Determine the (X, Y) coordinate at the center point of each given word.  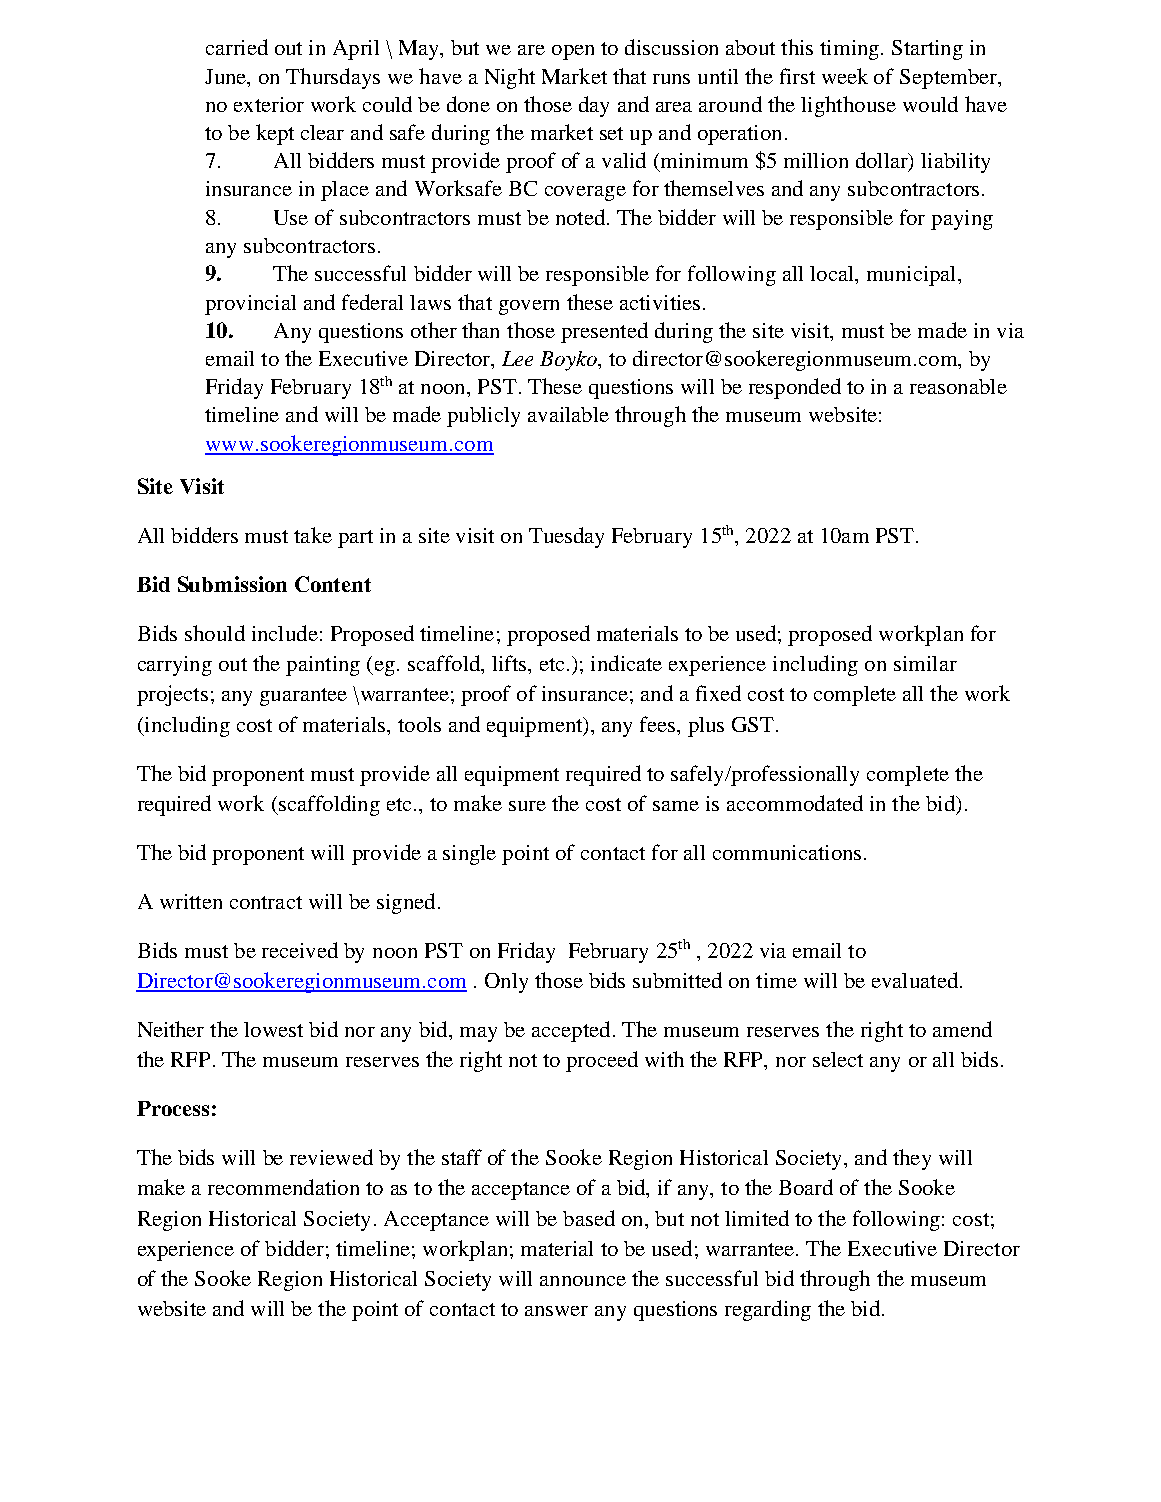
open (573, 52)
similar (925, 663)
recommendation (283, 1187)
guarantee (303, 697)
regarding (768, 1310)
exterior (269, 104)
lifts (510, 663)
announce (583, 1281)
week (845, 76)
